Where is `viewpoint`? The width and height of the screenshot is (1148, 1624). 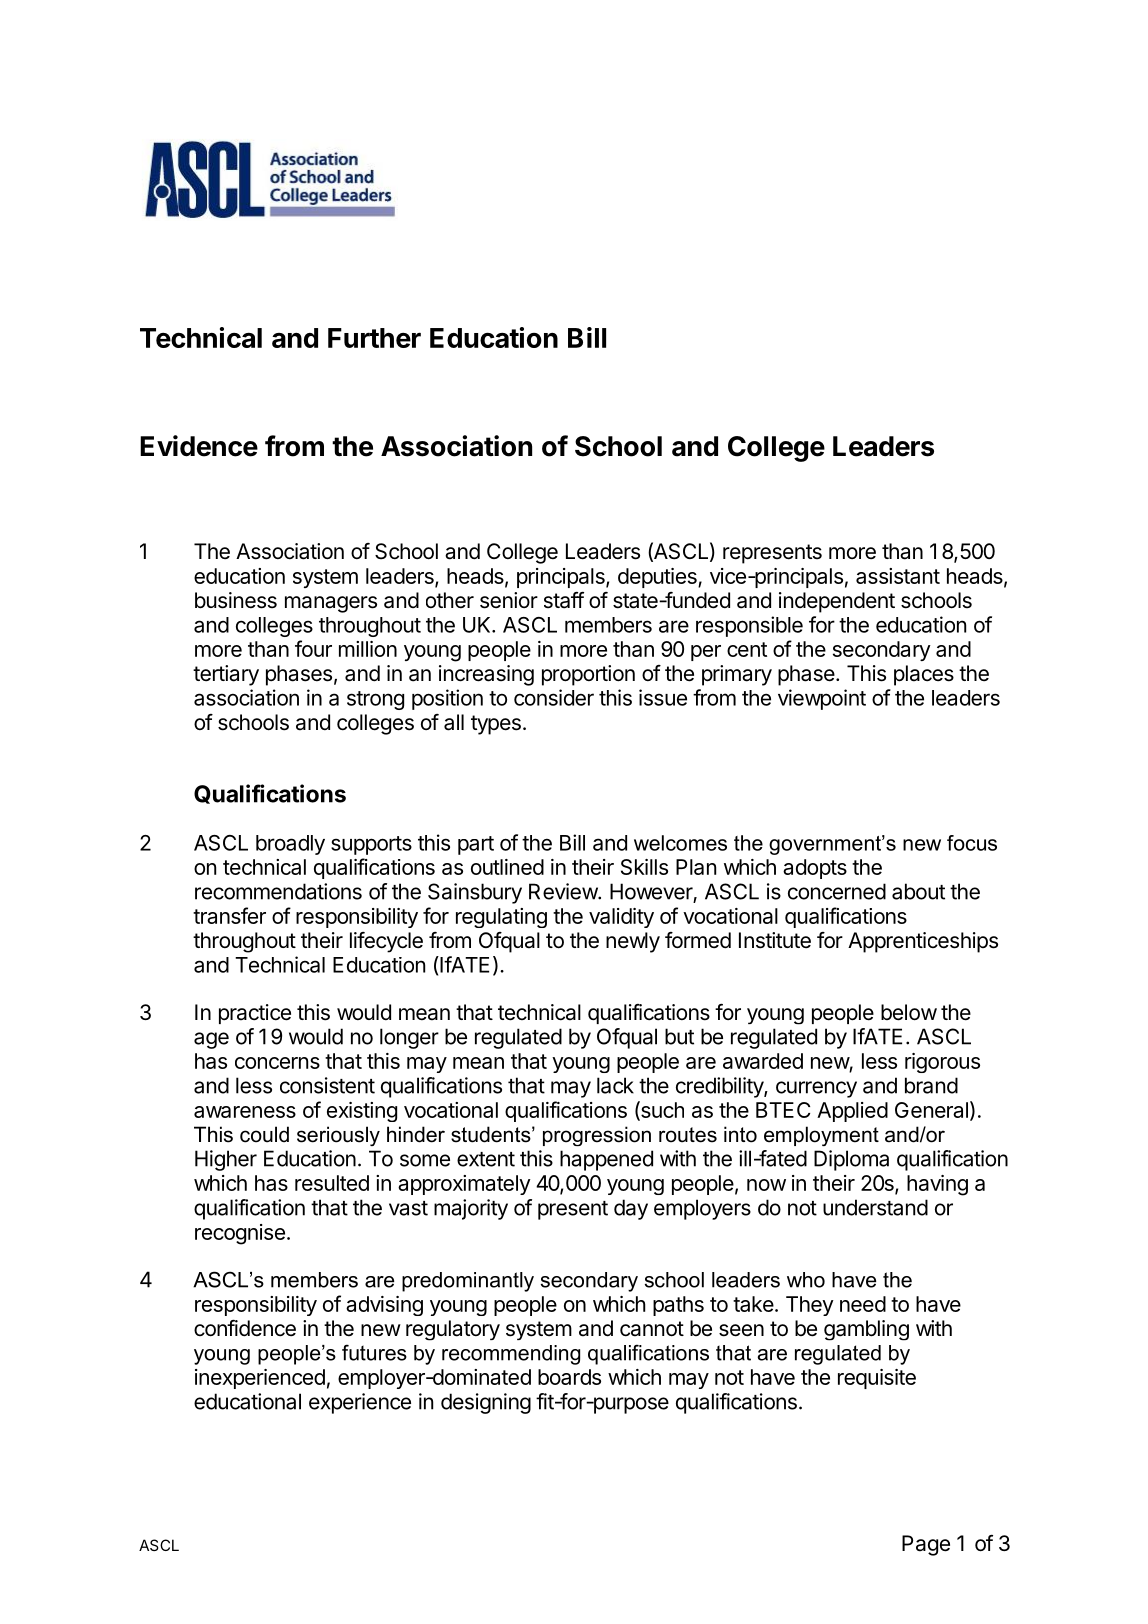
viewpoint is located at coordinates (822, 699).
